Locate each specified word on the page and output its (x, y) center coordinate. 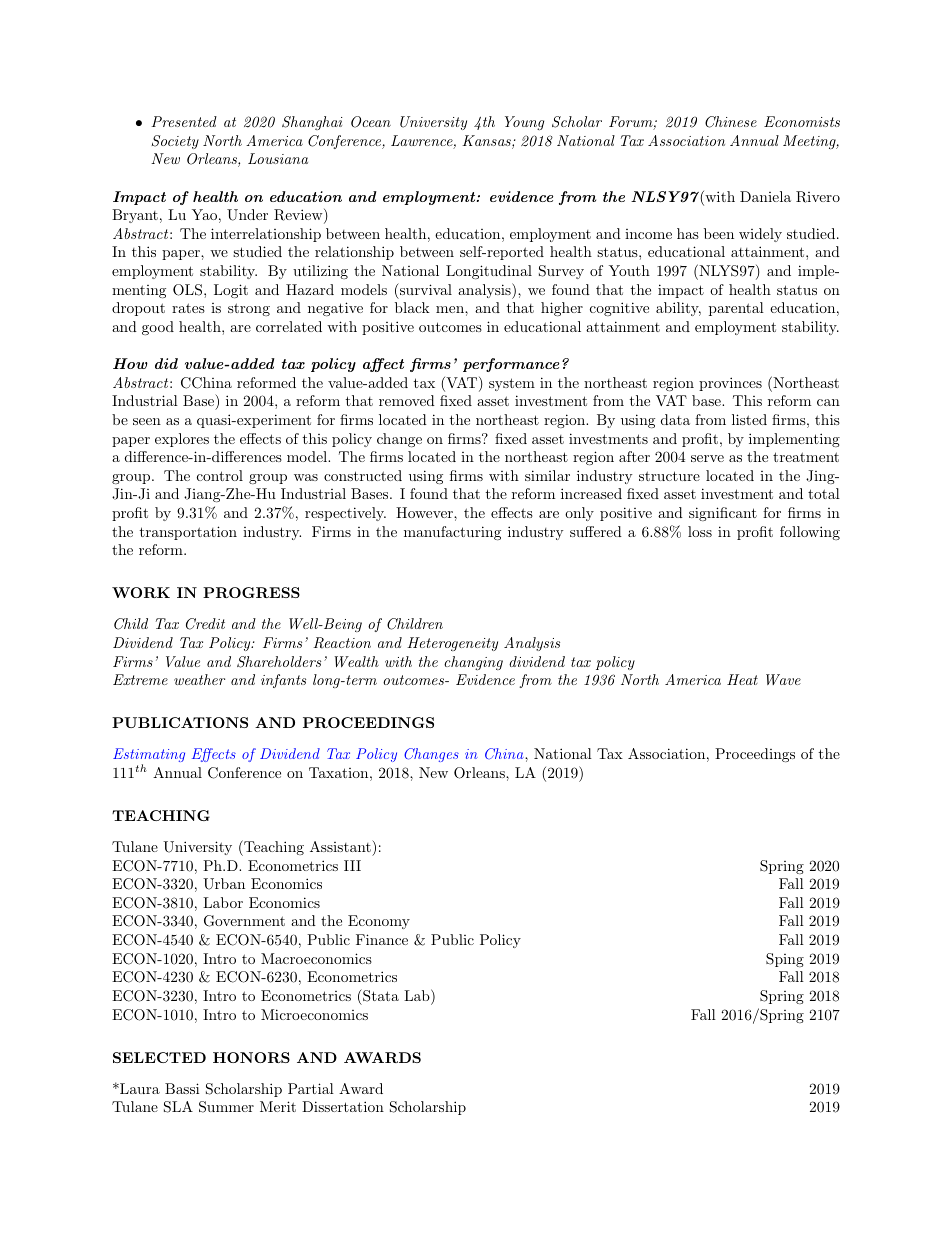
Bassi (182, 1088)
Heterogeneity (452, 644)
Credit (205, 624)
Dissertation (343, 1106)
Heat (742, 679)
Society (175, 142)
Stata (380, 995)
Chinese (731, 122)
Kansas (487, 142)
